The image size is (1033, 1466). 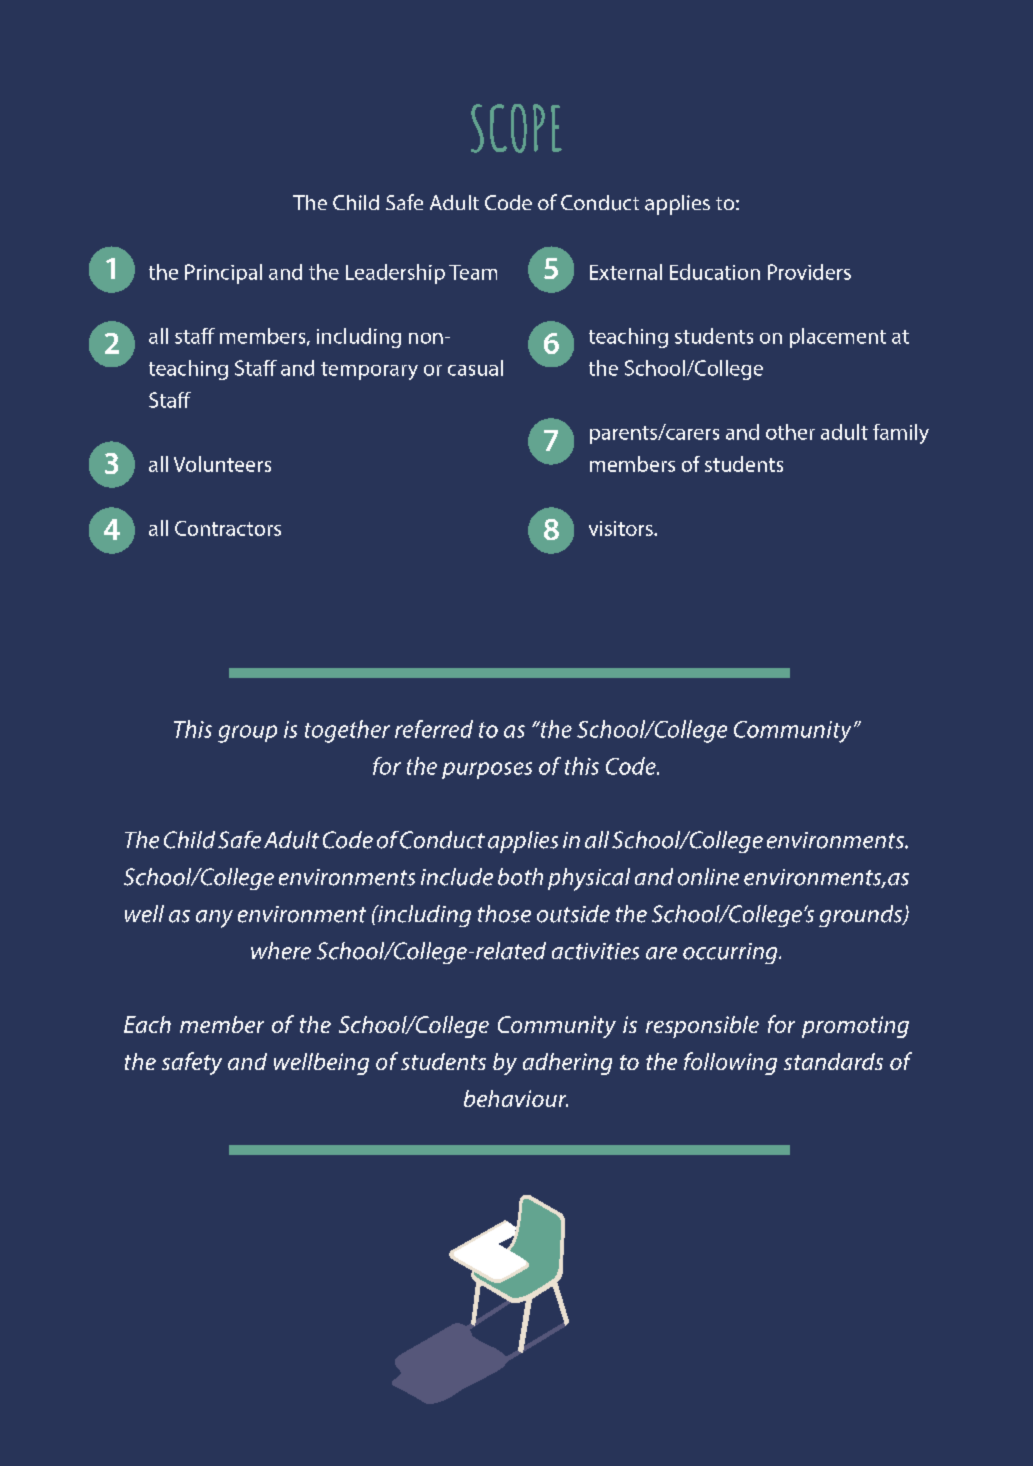 I want to click on visitors, so click(x=622, y=528).
